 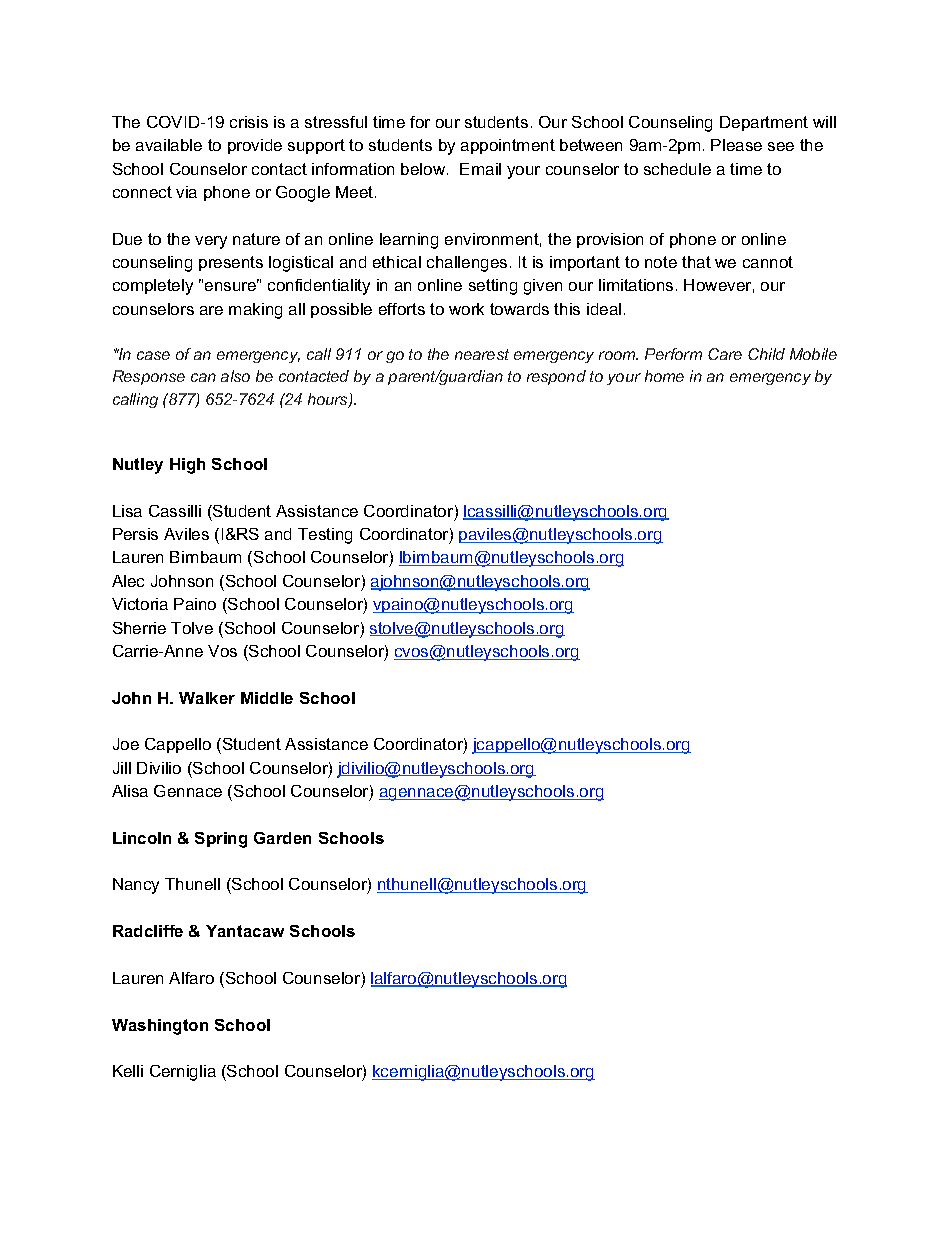 What do you see at coordinates (480, 169) in the screenshot?
I see `Email` at bounding box center [480, 169].
